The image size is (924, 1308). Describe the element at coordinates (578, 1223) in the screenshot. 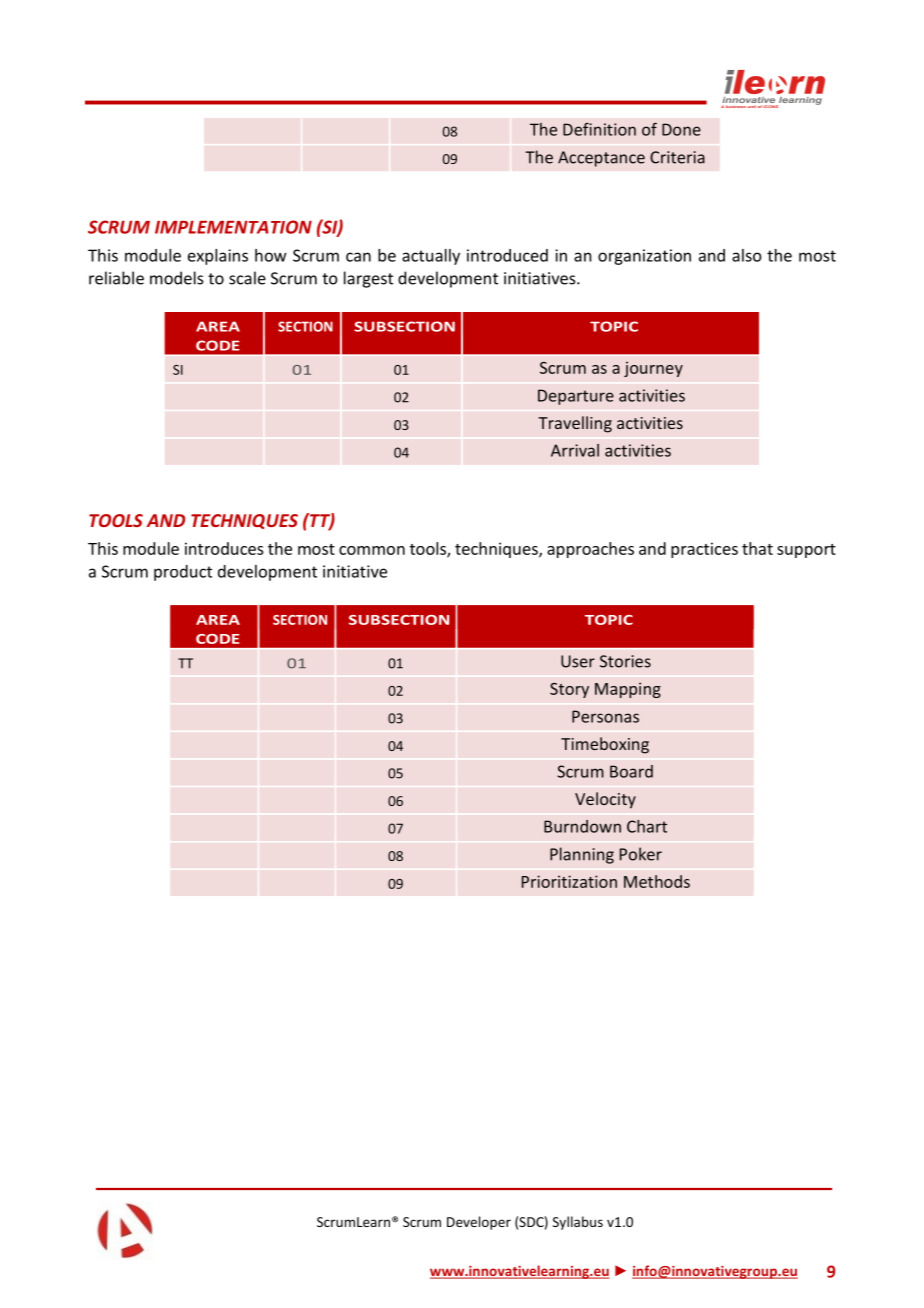

I see `Syllabus` at that location.
